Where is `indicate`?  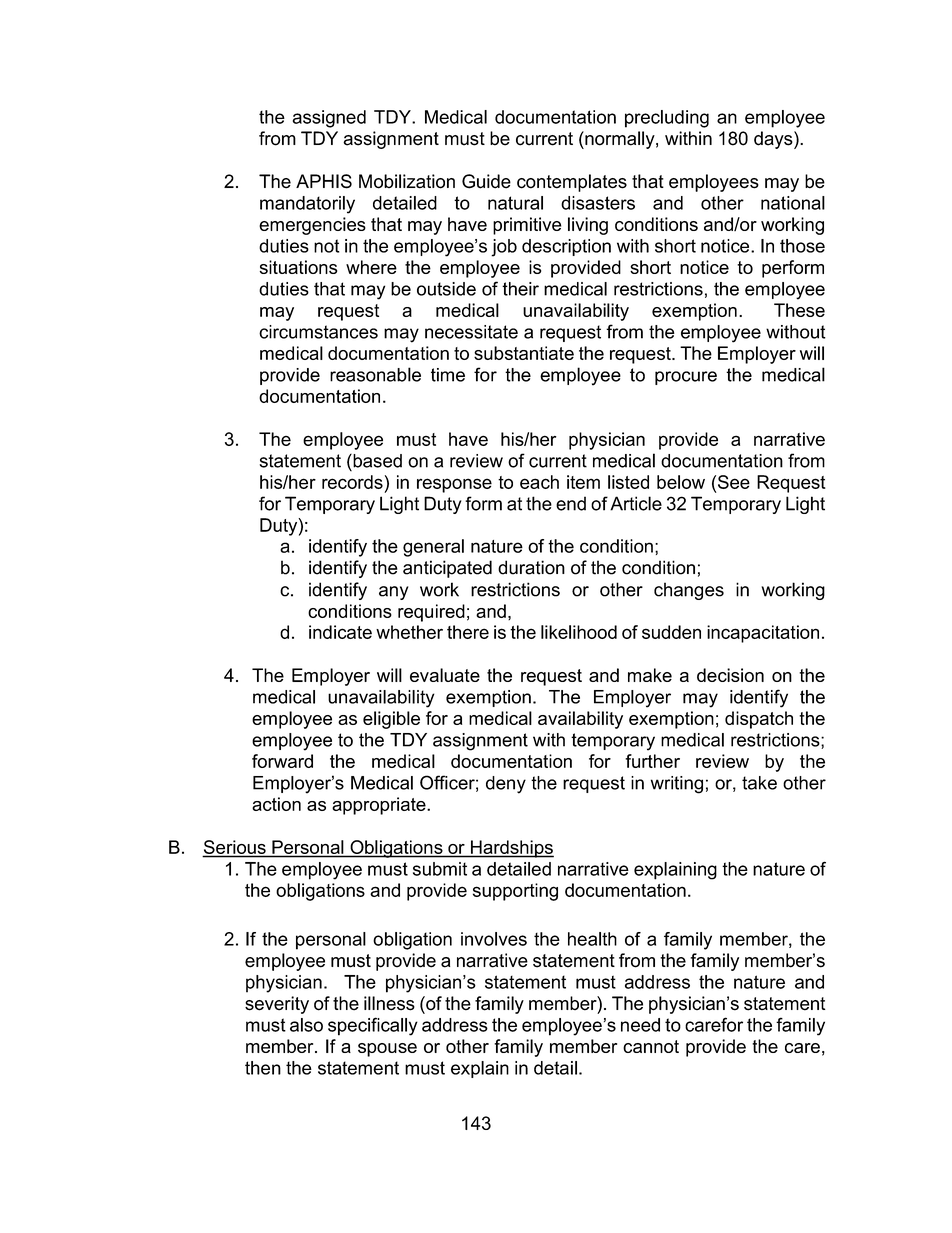 indicate is located at coordinates (340, 632).
